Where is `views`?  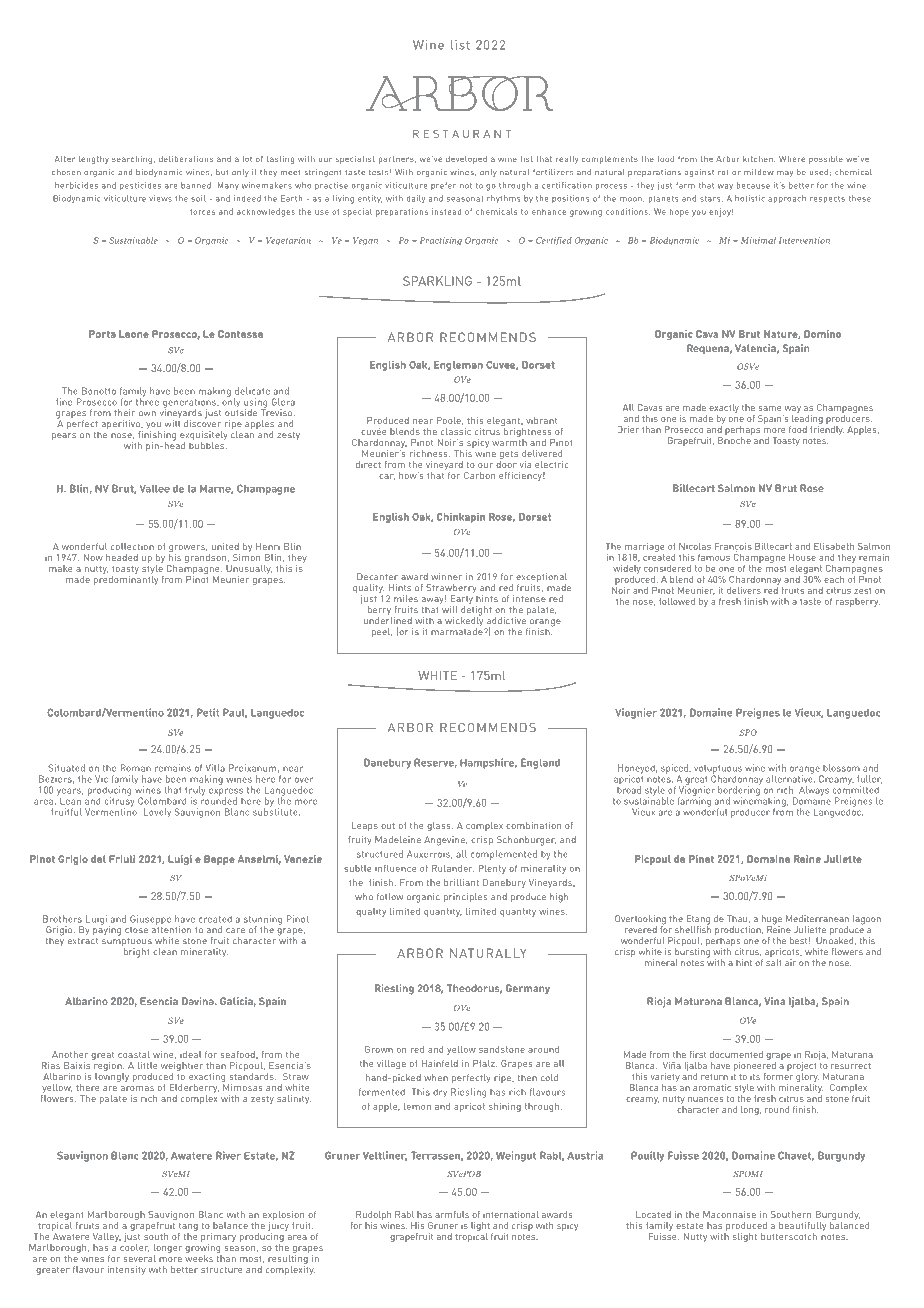
views is located at coordinates (160, 198).
